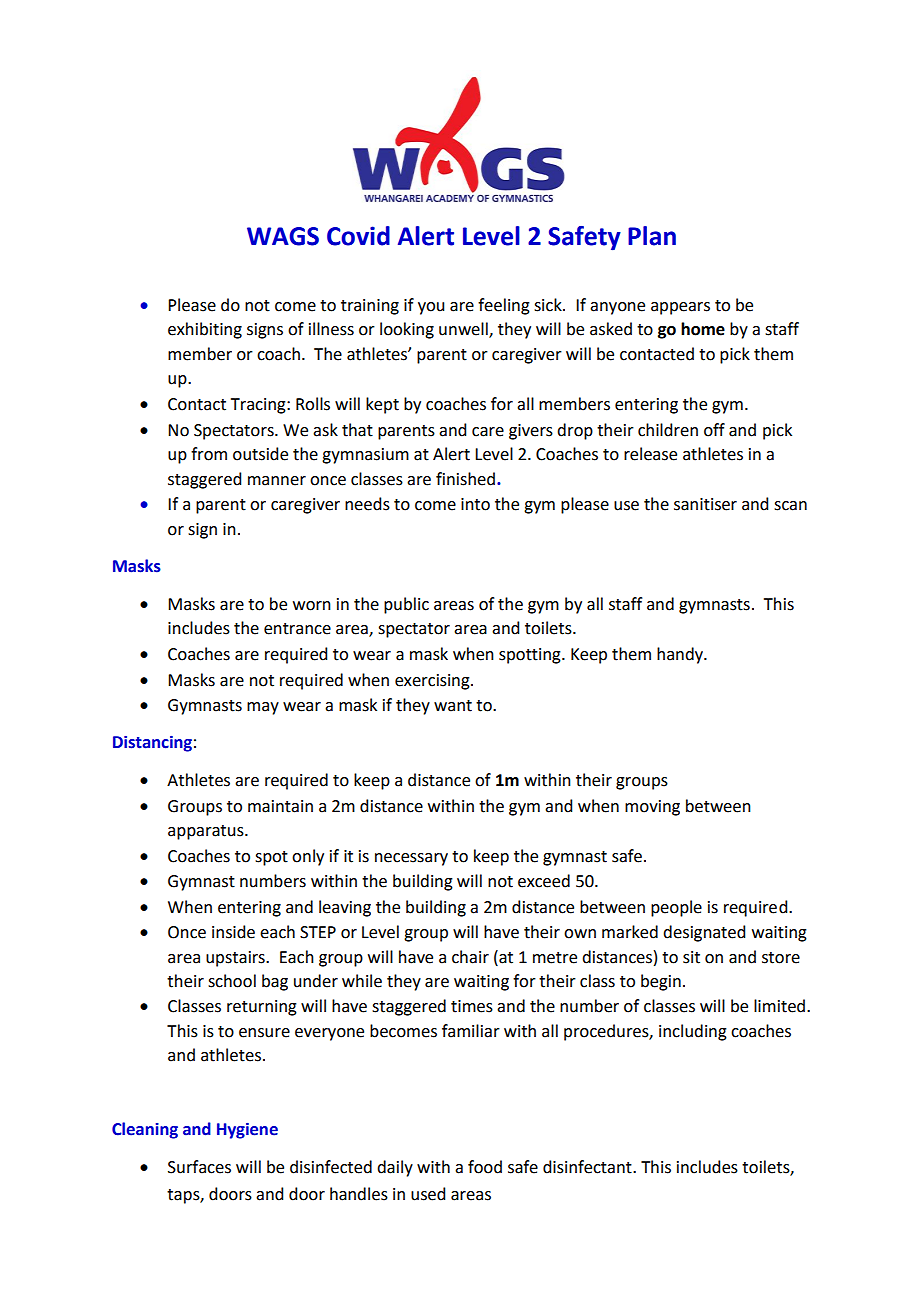  I want to click on WAGS, so click(283, 236).
